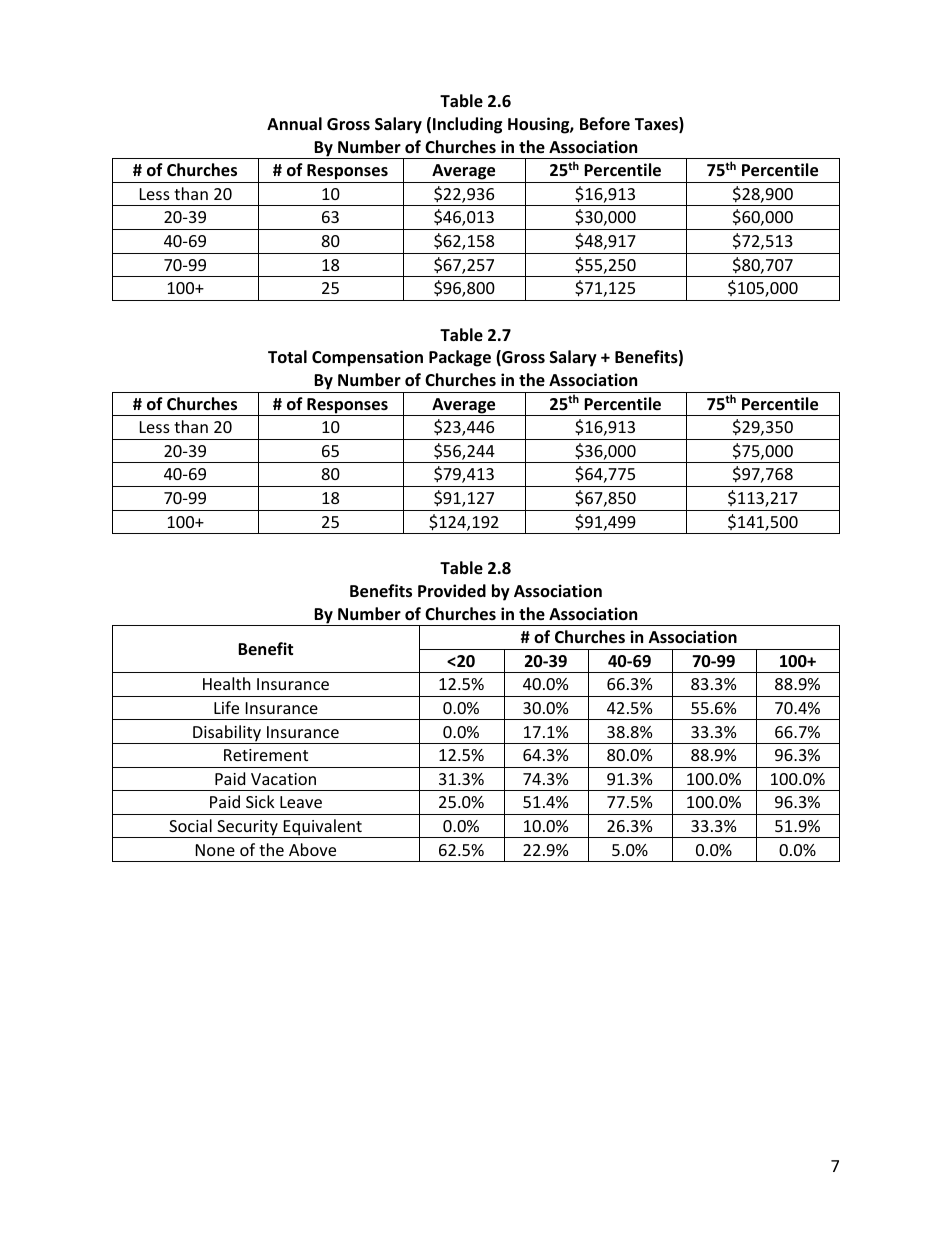 Image resolution: width=952 pixels, height=1233 pixels. I want to click on Sick, so click(260, 801).
